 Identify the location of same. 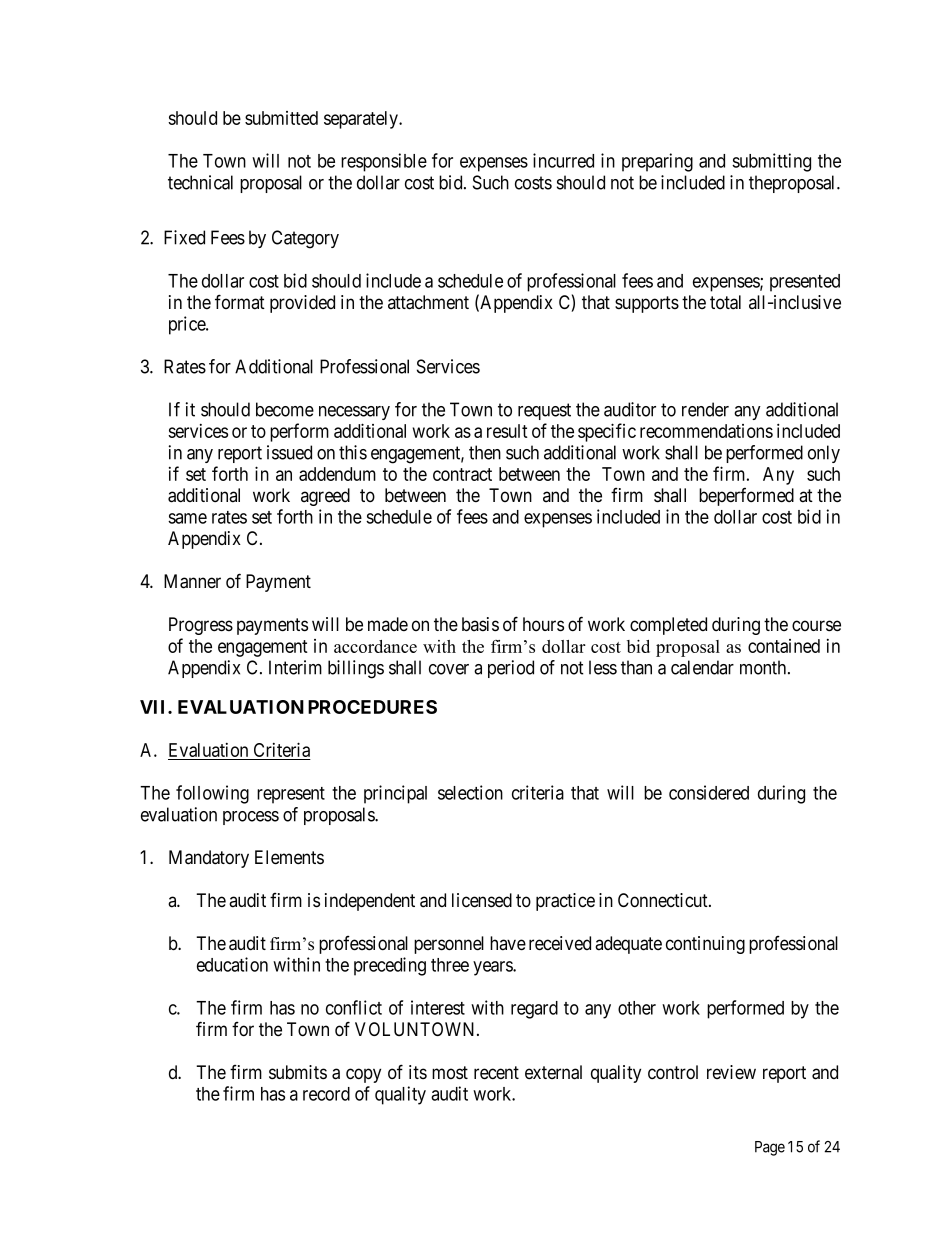
(187, 518).
